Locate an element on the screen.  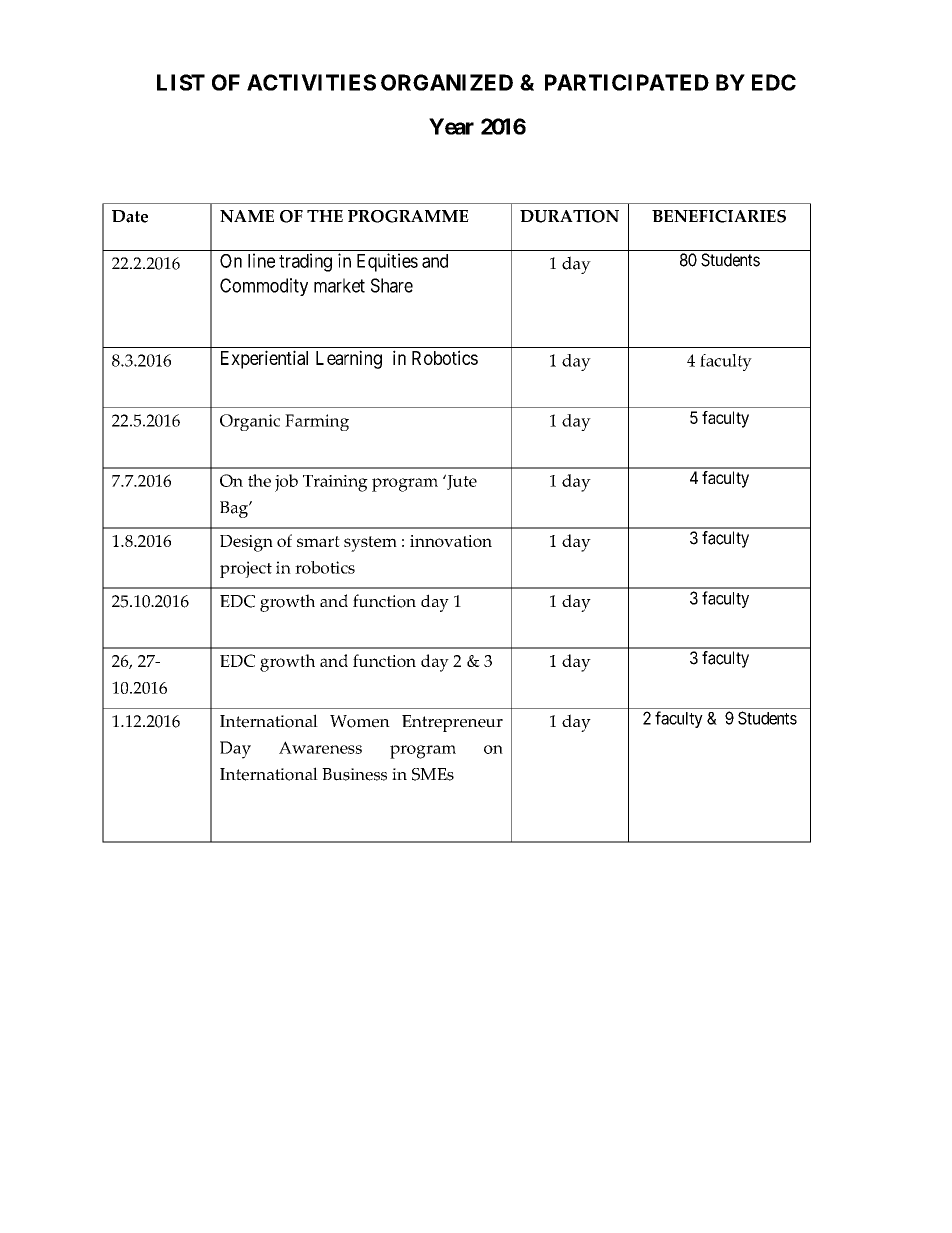
Commodity is located at coordinates (264, 287).
